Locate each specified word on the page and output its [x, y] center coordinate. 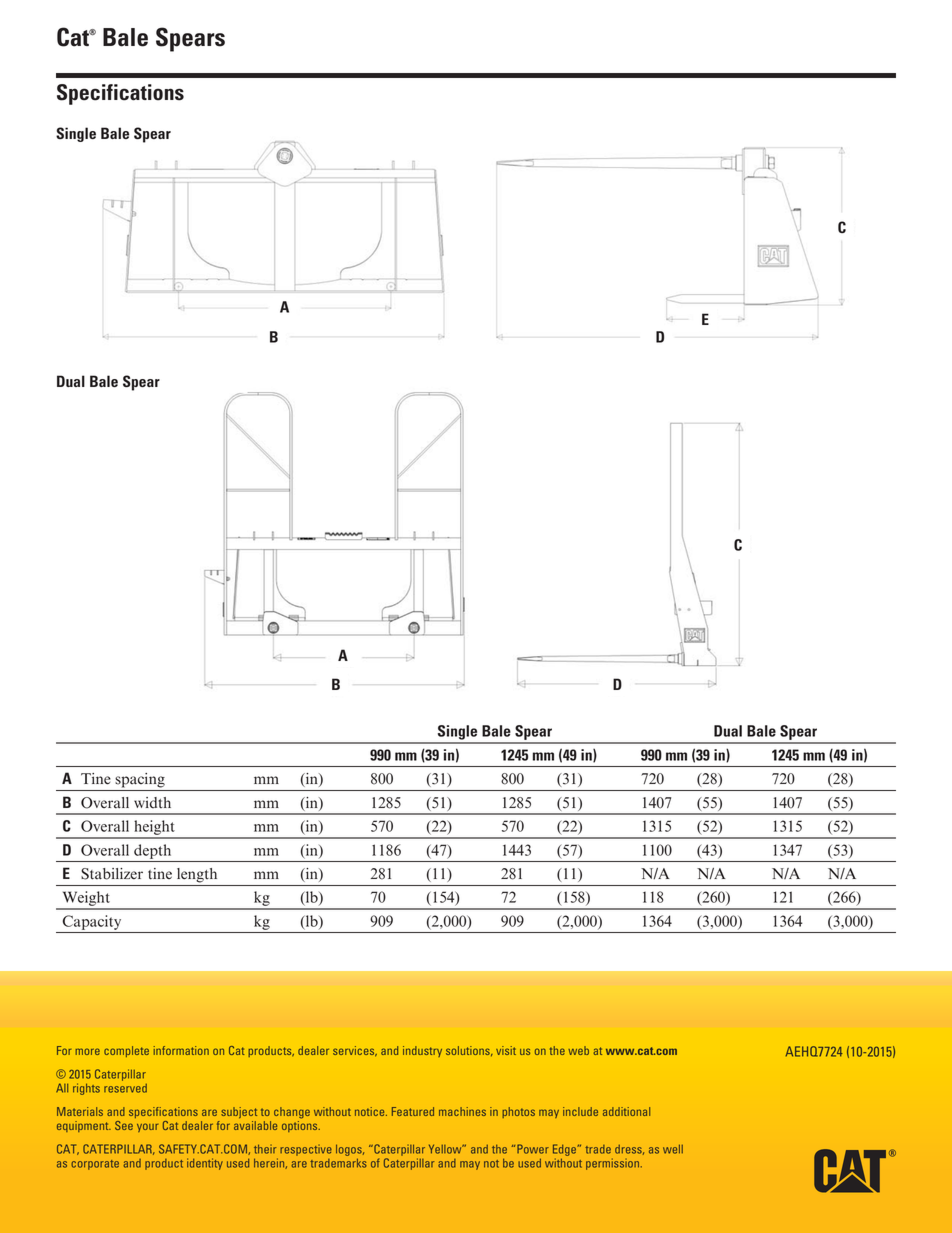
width [152, 803]
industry [422, 1051]
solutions [469, 1051]
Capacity [92, 922]
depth [152, 851]
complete [126, 1051]
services [355, 1051]
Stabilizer [112, 874]
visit [506, 1050]
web [578, 1050]
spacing [140, 780]
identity [205, 1164]
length [197, 875]
